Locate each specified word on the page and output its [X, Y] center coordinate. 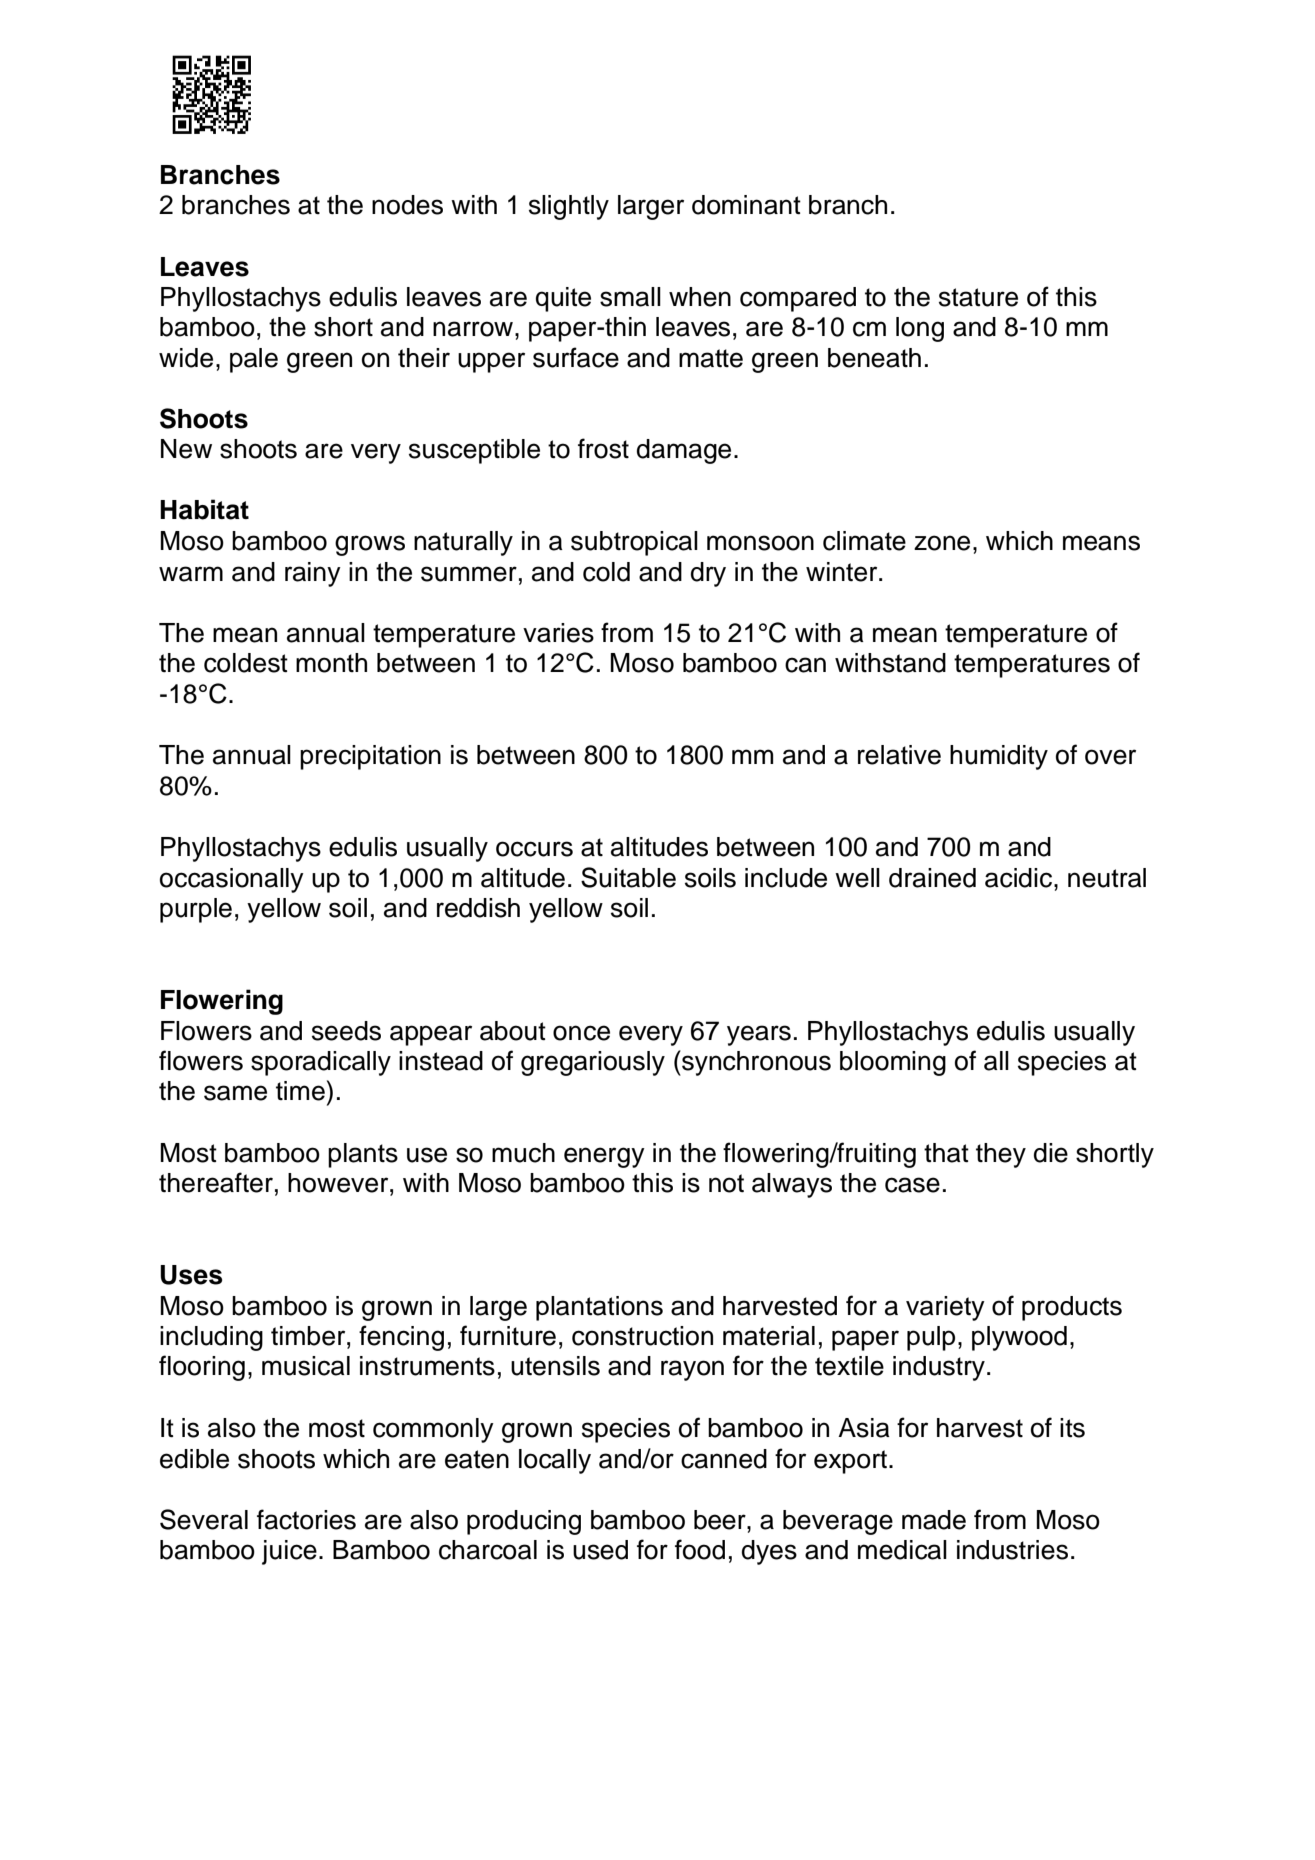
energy [604, 1157]
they [1001, 1155]
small [630, 297]
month [331, 663]
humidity [999, 757]
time [300, 1091]
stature [978, 297]
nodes [407, 205]
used [600, 1550]
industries [1012, 1550]
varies [558, 633]
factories [306, 1519]
